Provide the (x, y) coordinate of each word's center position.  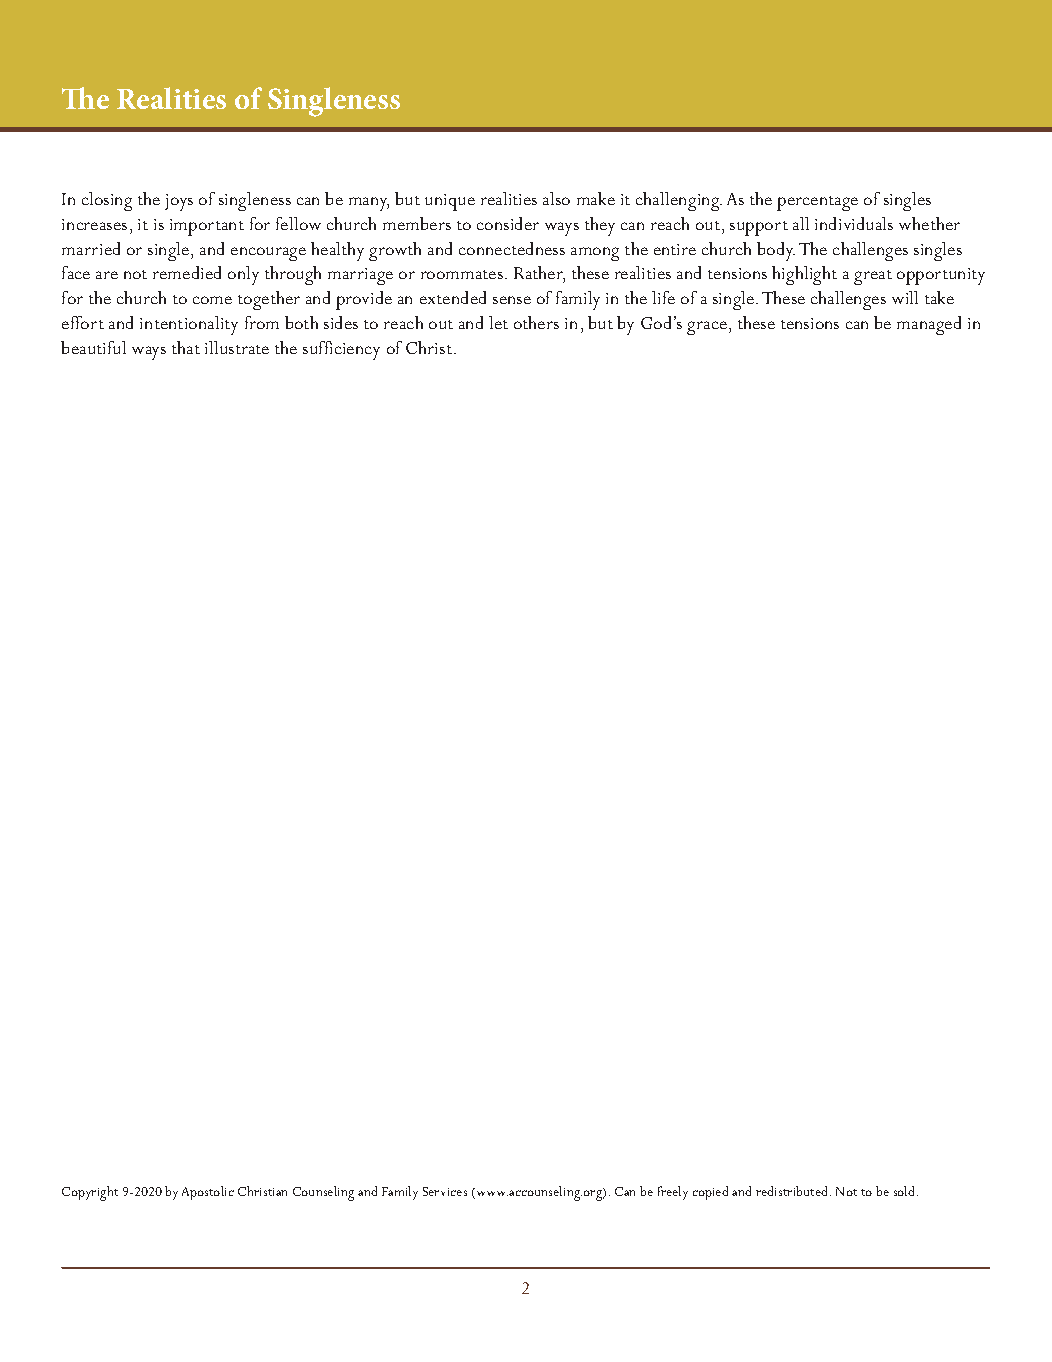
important (207, 227)
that (186, 347)
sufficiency (341, 350)
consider (508, 223)
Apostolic (208, 1193)
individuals (854, 223)
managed (929, 325)
